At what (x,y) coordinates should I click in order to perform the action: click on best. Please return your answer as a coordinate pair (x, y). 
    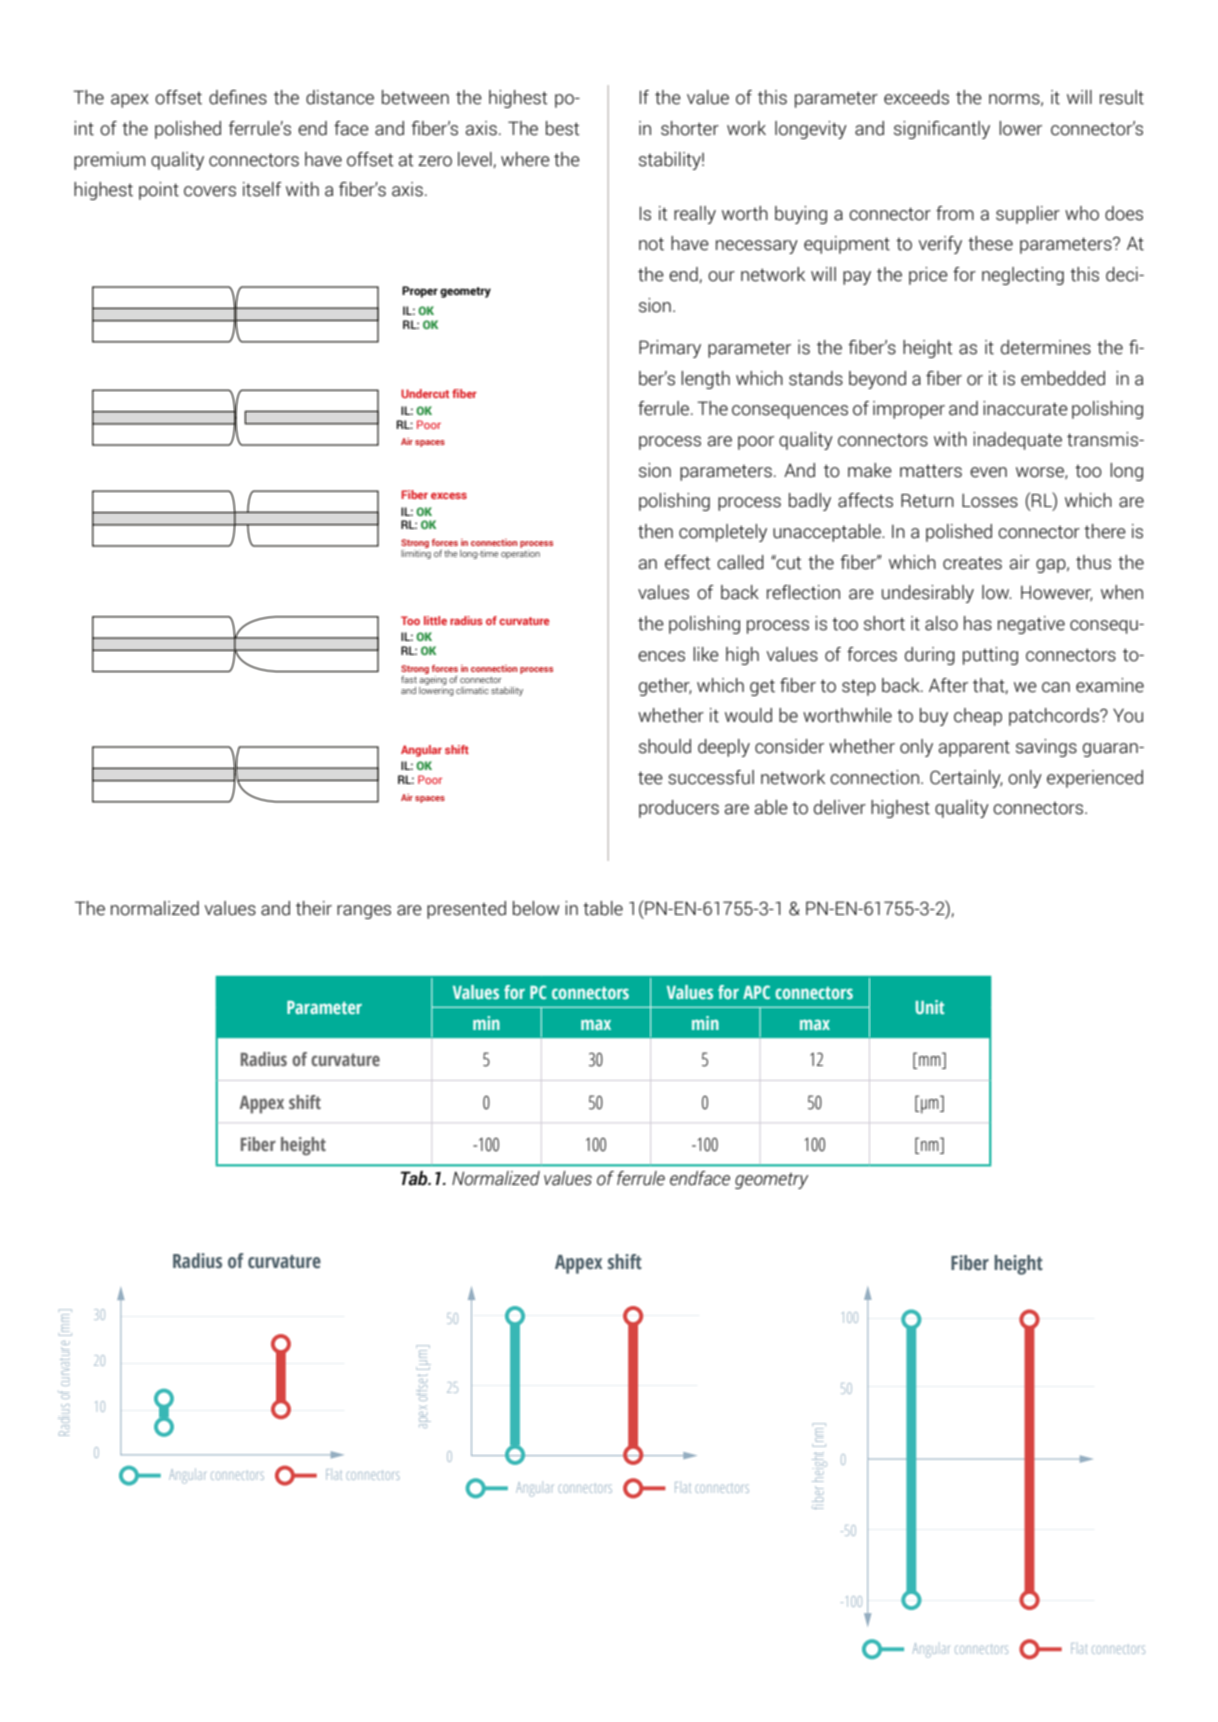
    Looking at the image, I should click on (563, 128).
